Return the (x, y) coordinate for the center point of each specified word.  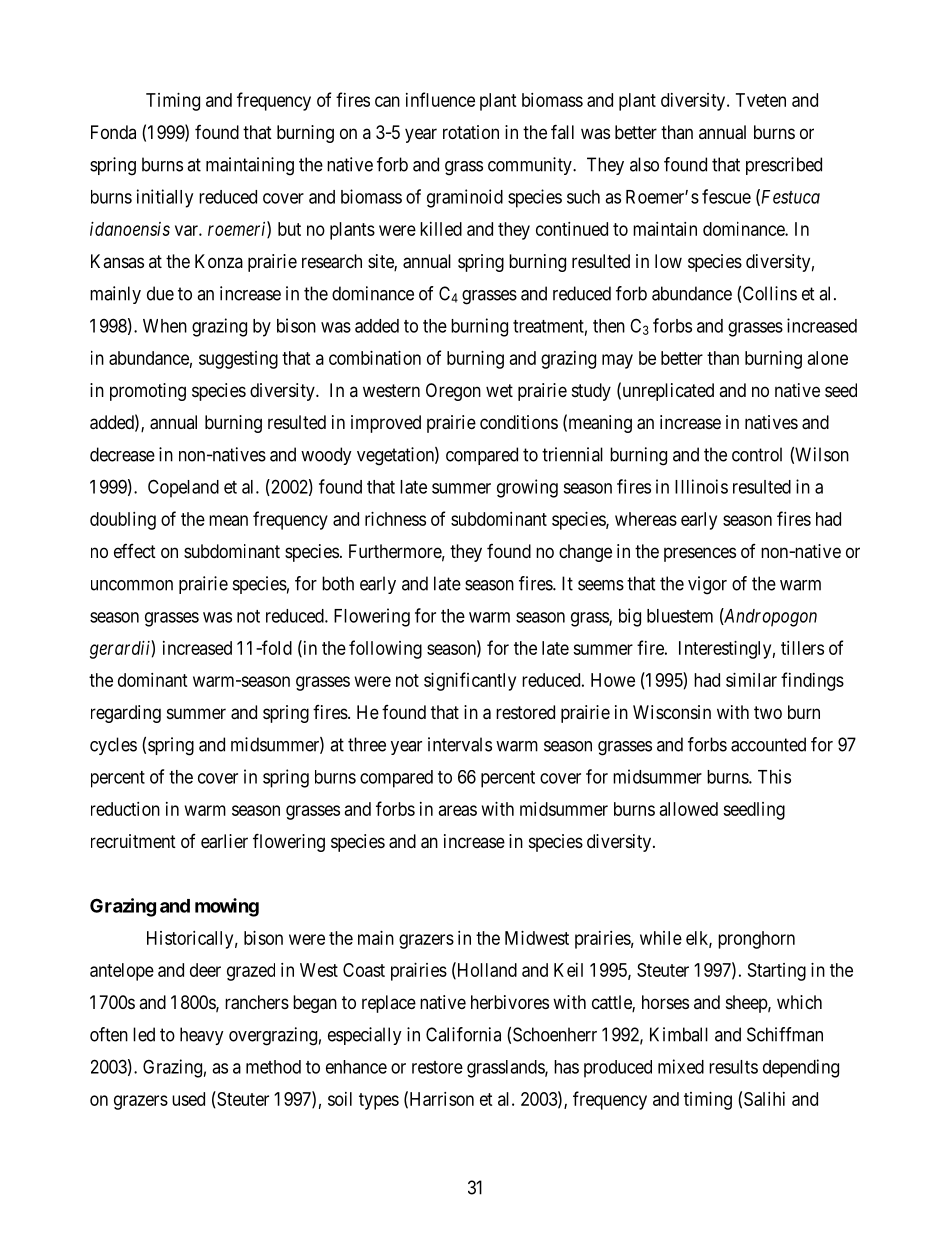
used (188, 1099)
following (385, 649)
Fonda (113, 132)
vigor (707, 585)
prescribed (784, 166)
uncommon (132, 585)
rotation (471, 132)
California (463, 1034)
